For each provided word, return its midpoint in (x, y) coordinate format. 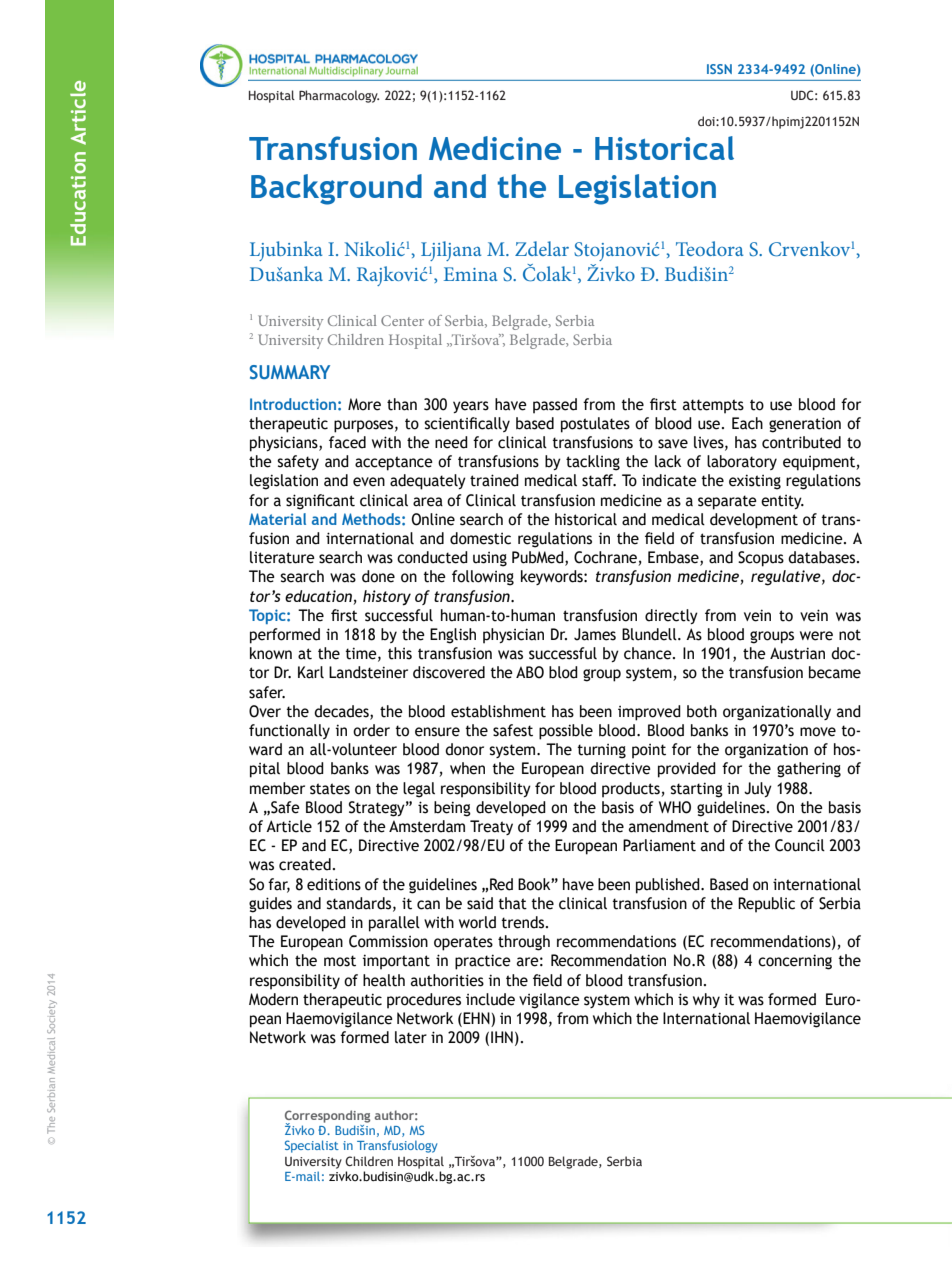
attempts (713, 406)
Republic (766, 905)
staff (598, 480)
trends (524, 922)
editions (334, 884)
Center (402, 320)
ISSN (719, 69)
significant (320, 502)
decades (342, 712)
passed (555, 406)
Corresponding (327, 1117)
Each (747, 423)
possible (566, 732)
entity (782, 502)
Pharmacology (339, 96)
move (818, 732)
